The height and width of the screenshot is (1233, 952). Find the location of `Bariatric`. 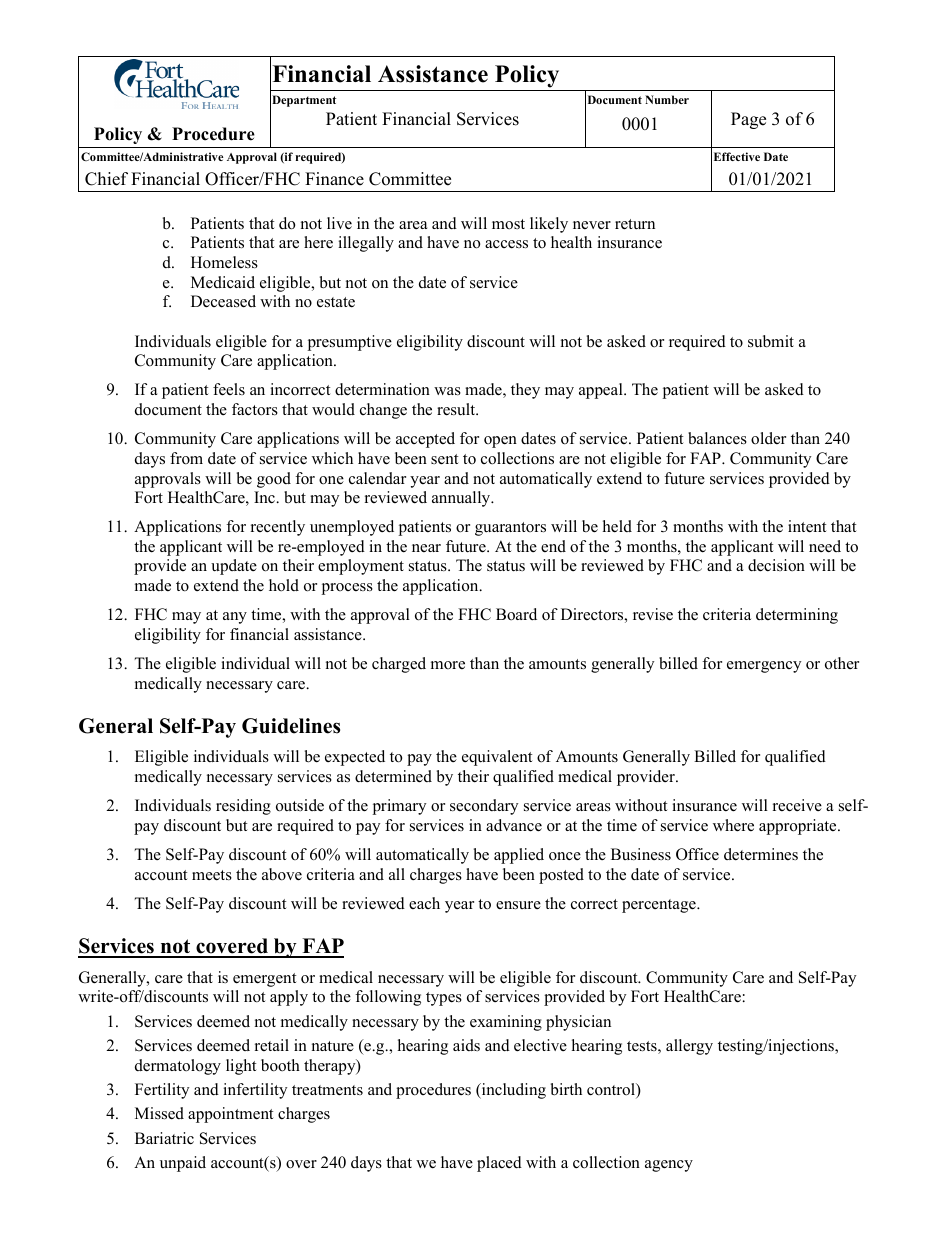

Bariatric is located at coordinates (164, 1138).
